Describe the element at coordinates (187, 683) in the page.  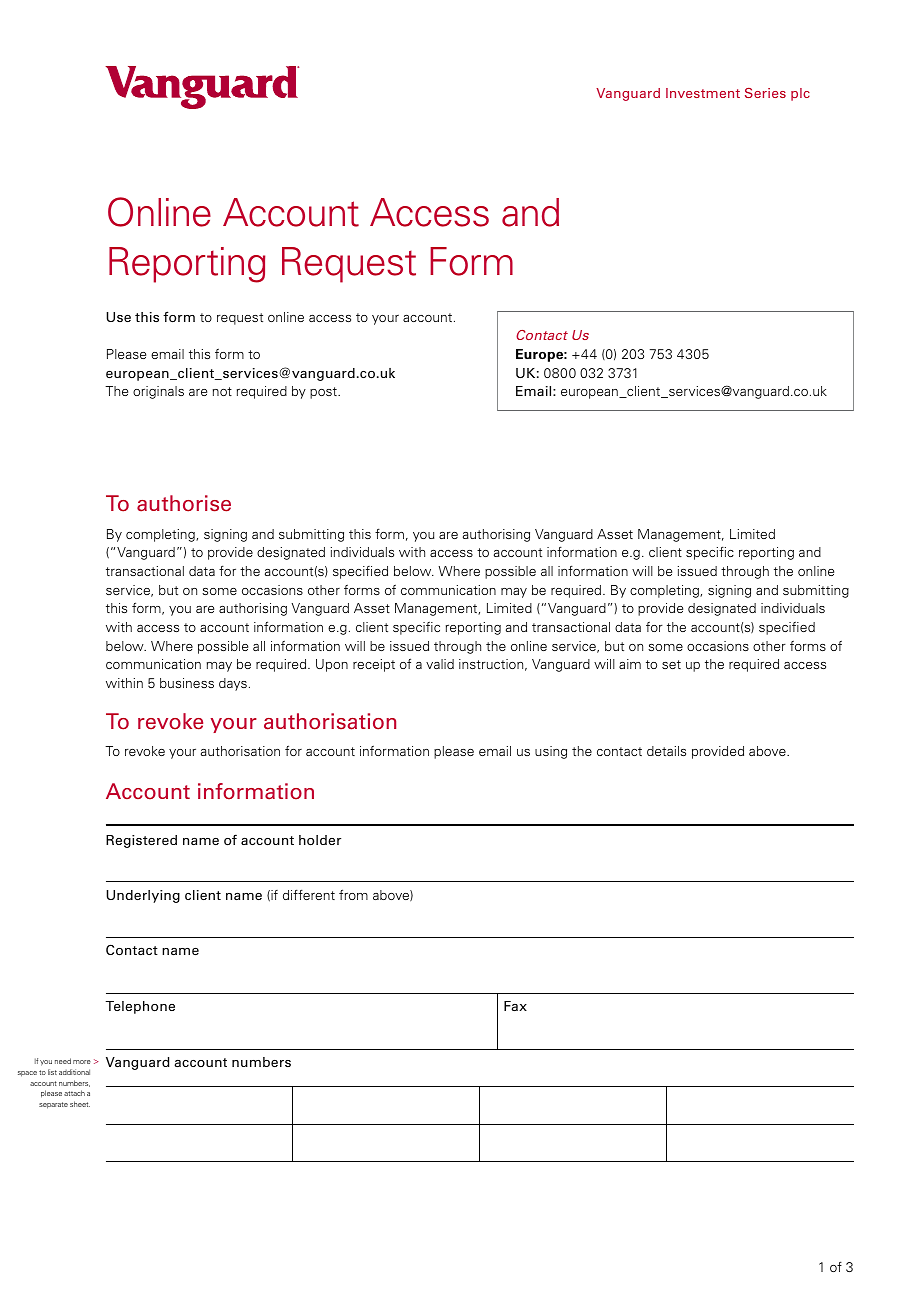
I see `business` at that location.
